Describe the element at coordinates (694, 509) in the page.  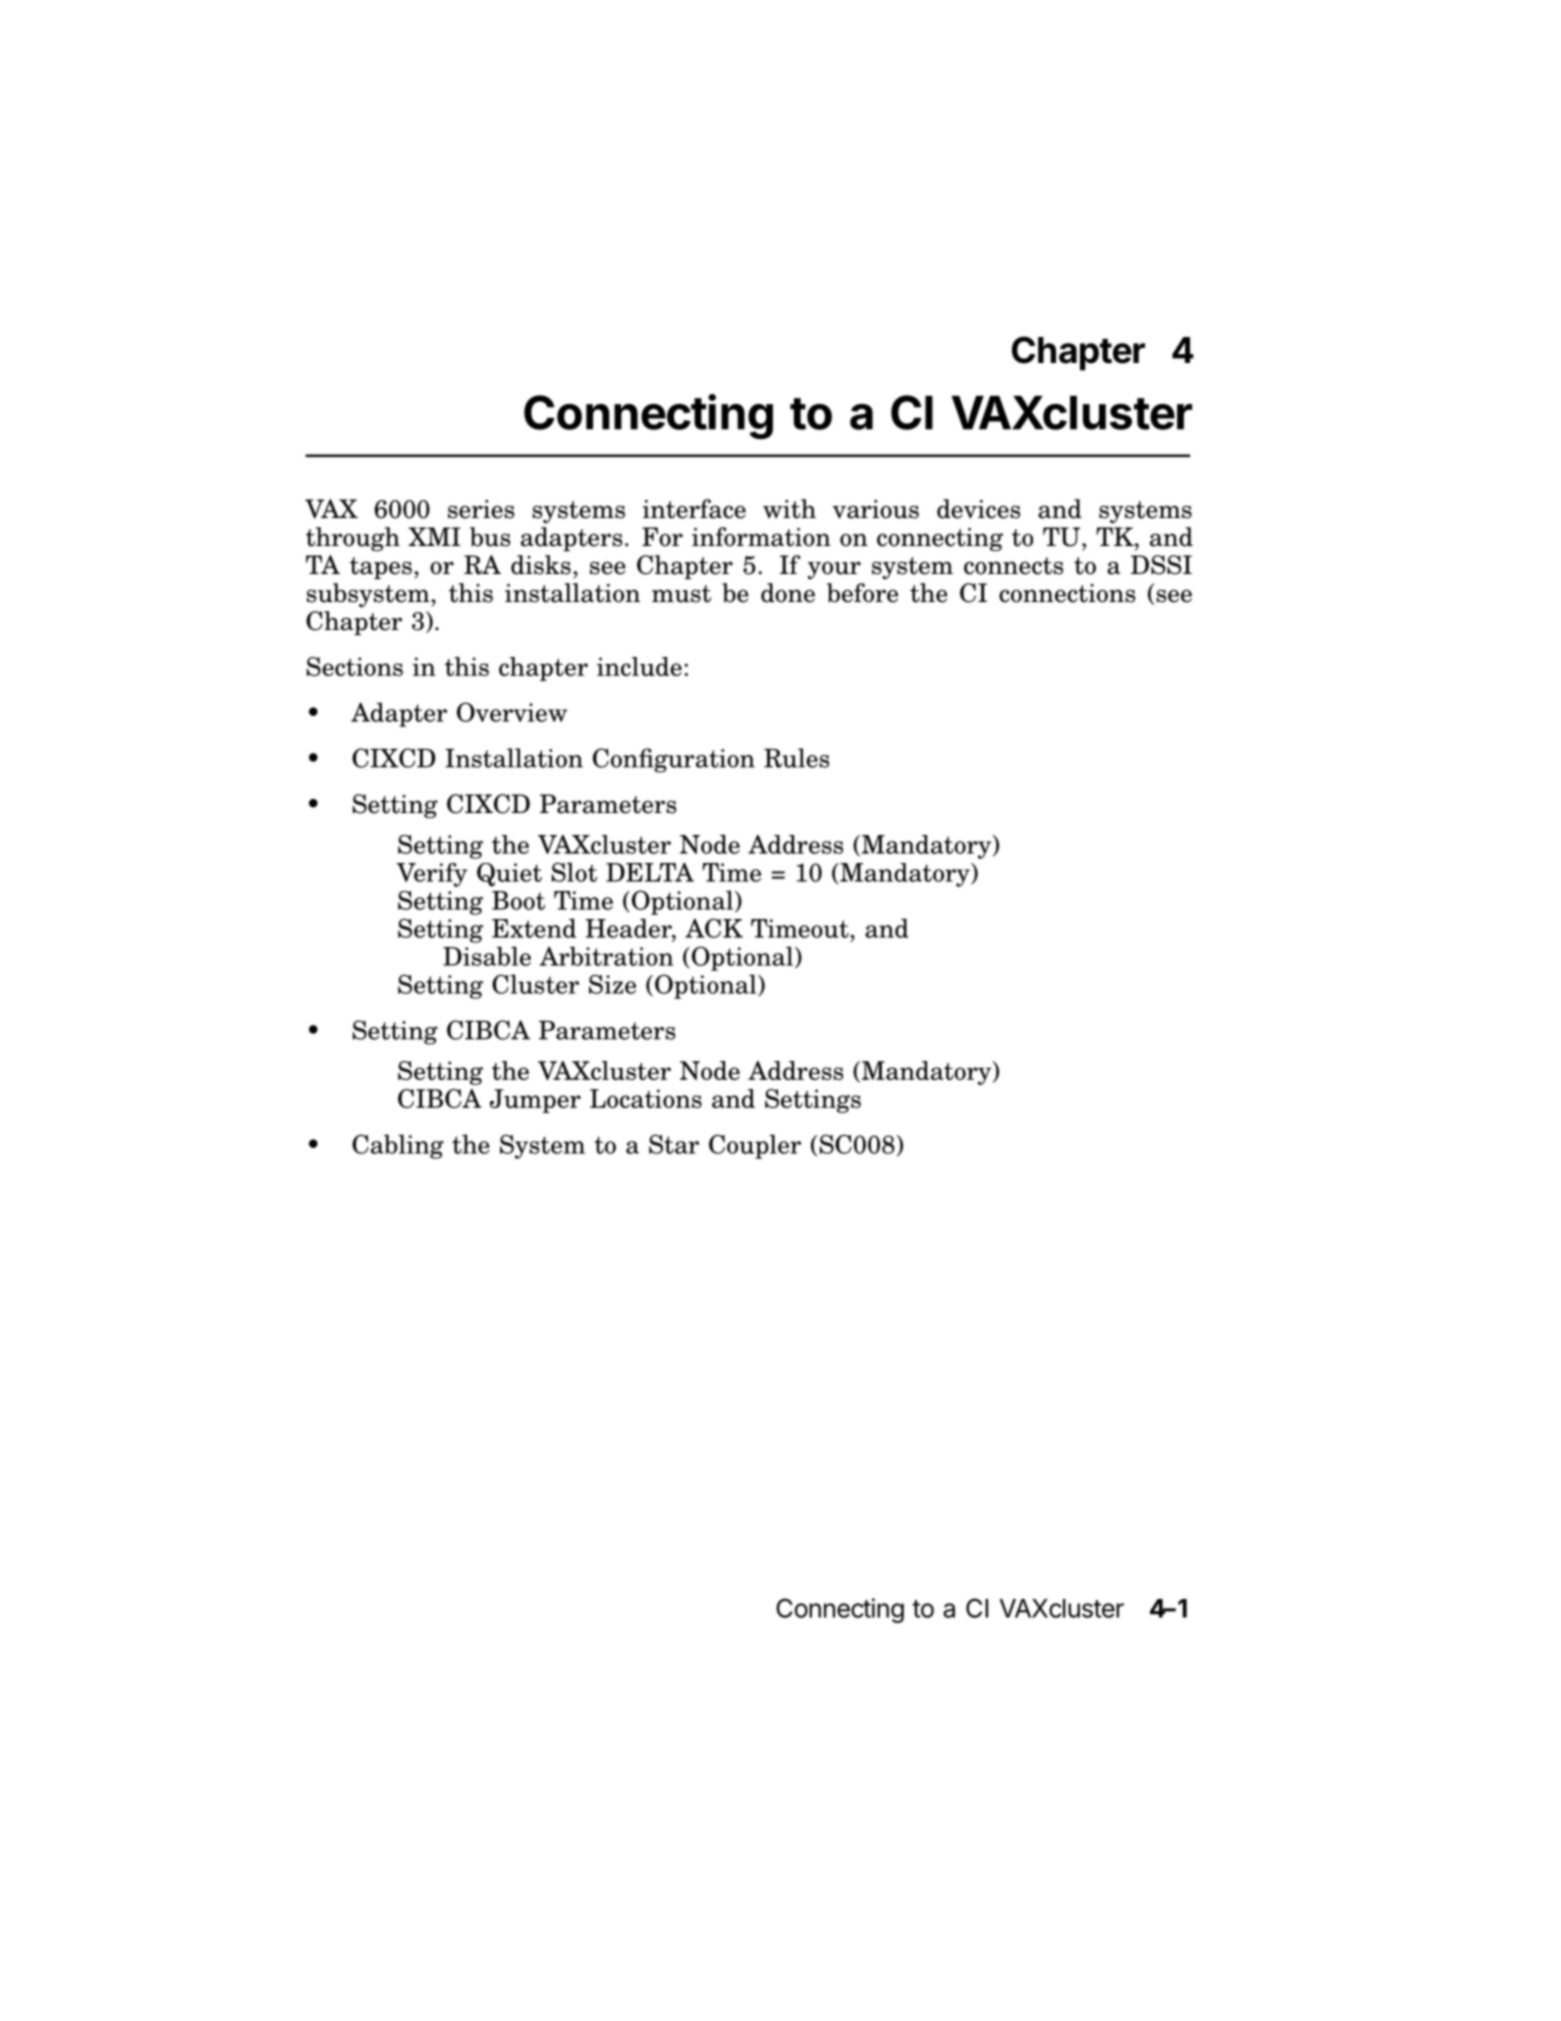
I see `interface` at that location.
